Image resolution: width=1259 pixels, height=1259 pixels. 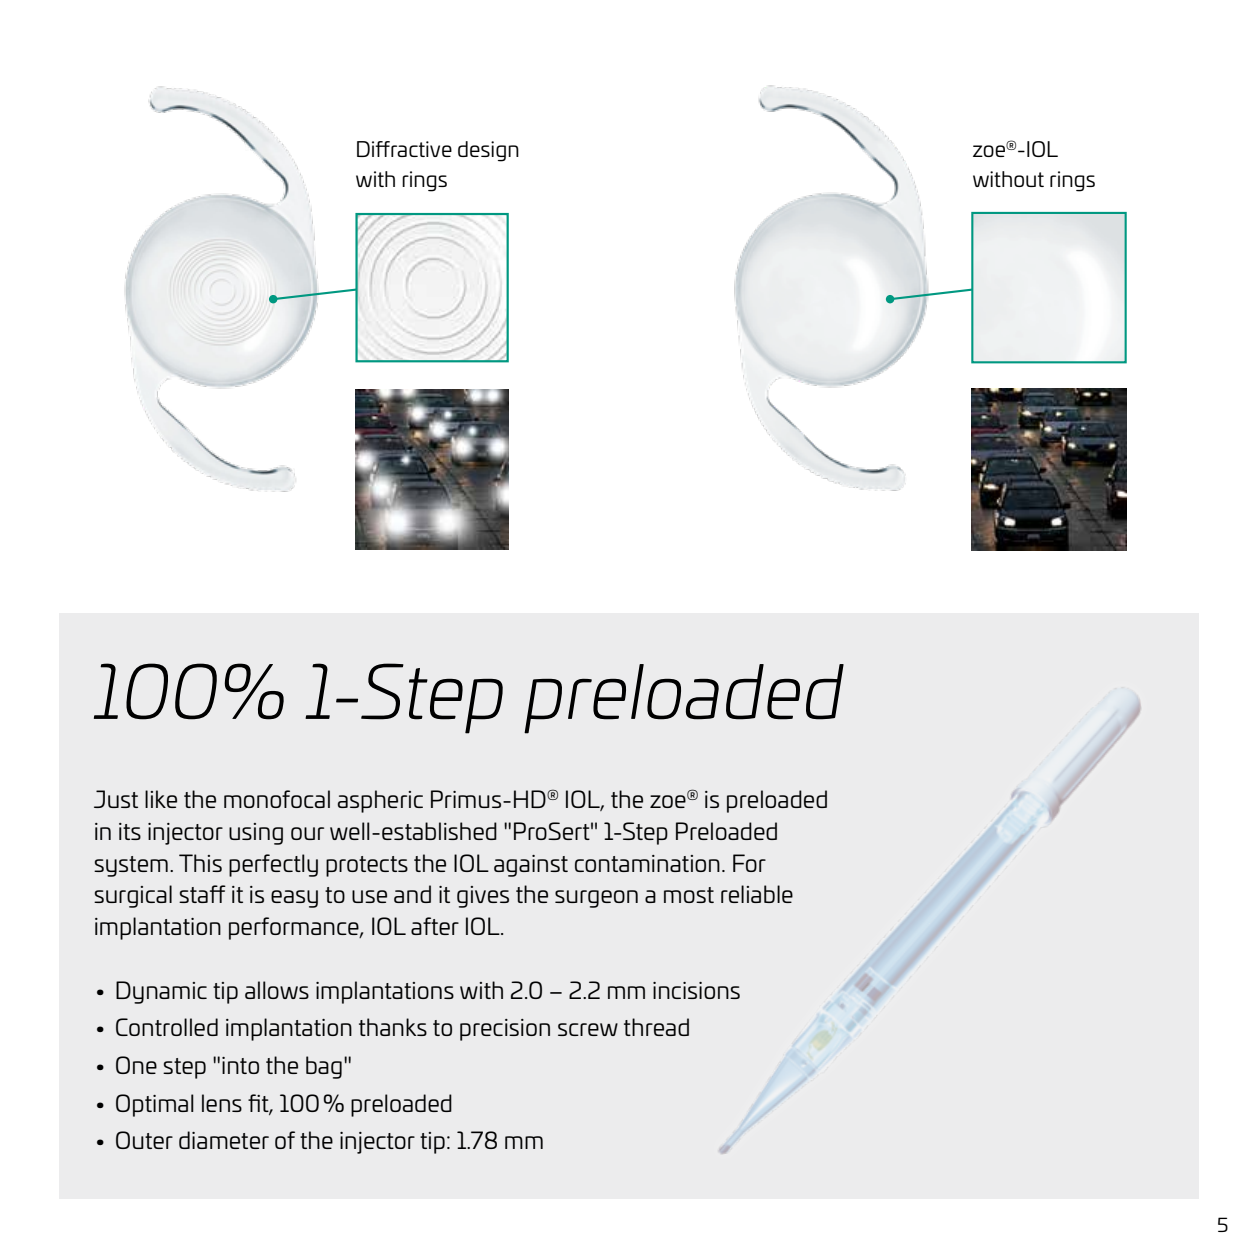 What do you see at coordinates (277, 799) in the screenshot?
I see `monofocal` at bounding box center [277, 799].
